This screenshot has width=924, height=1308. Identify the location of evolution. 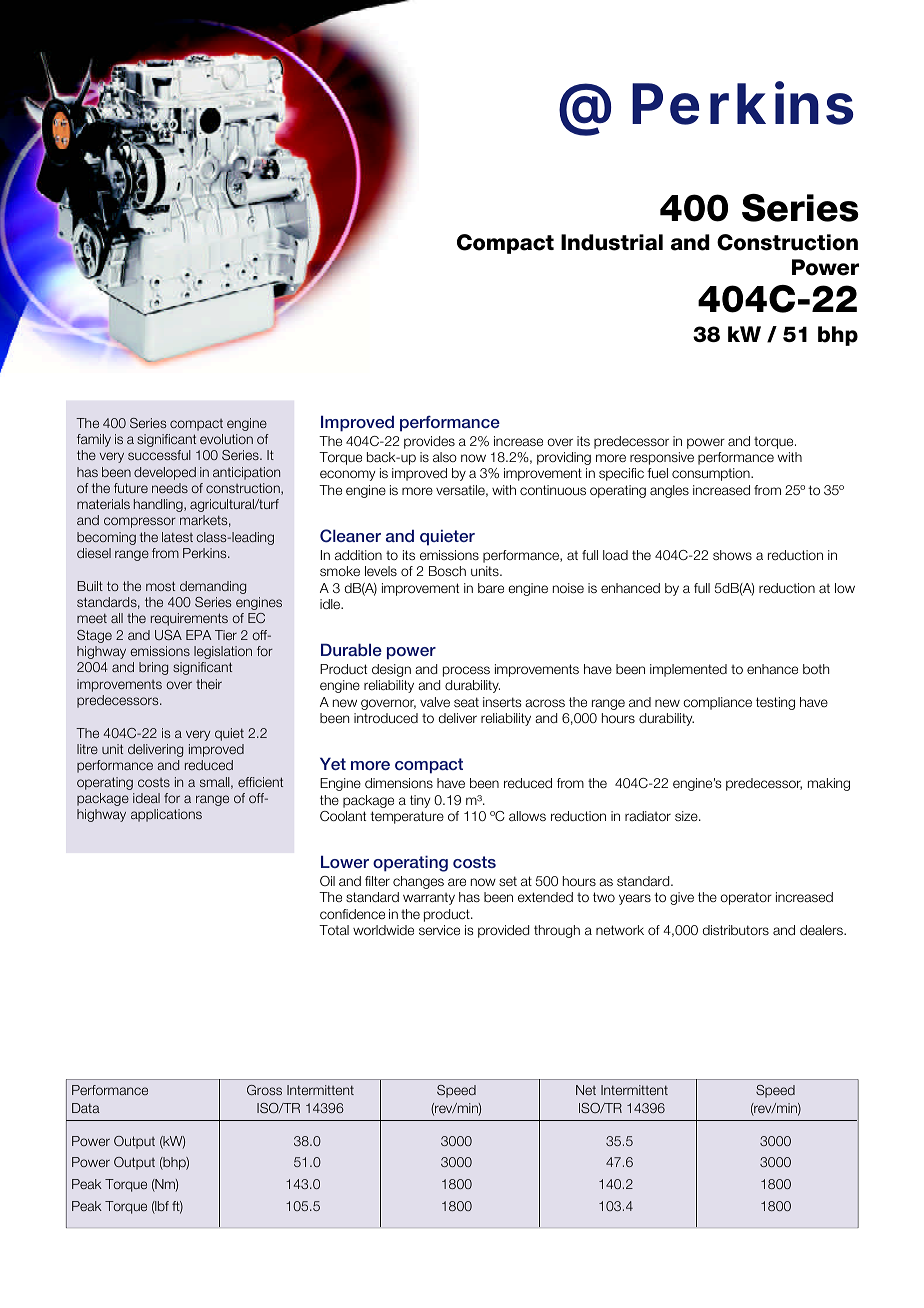
(226, 439).
